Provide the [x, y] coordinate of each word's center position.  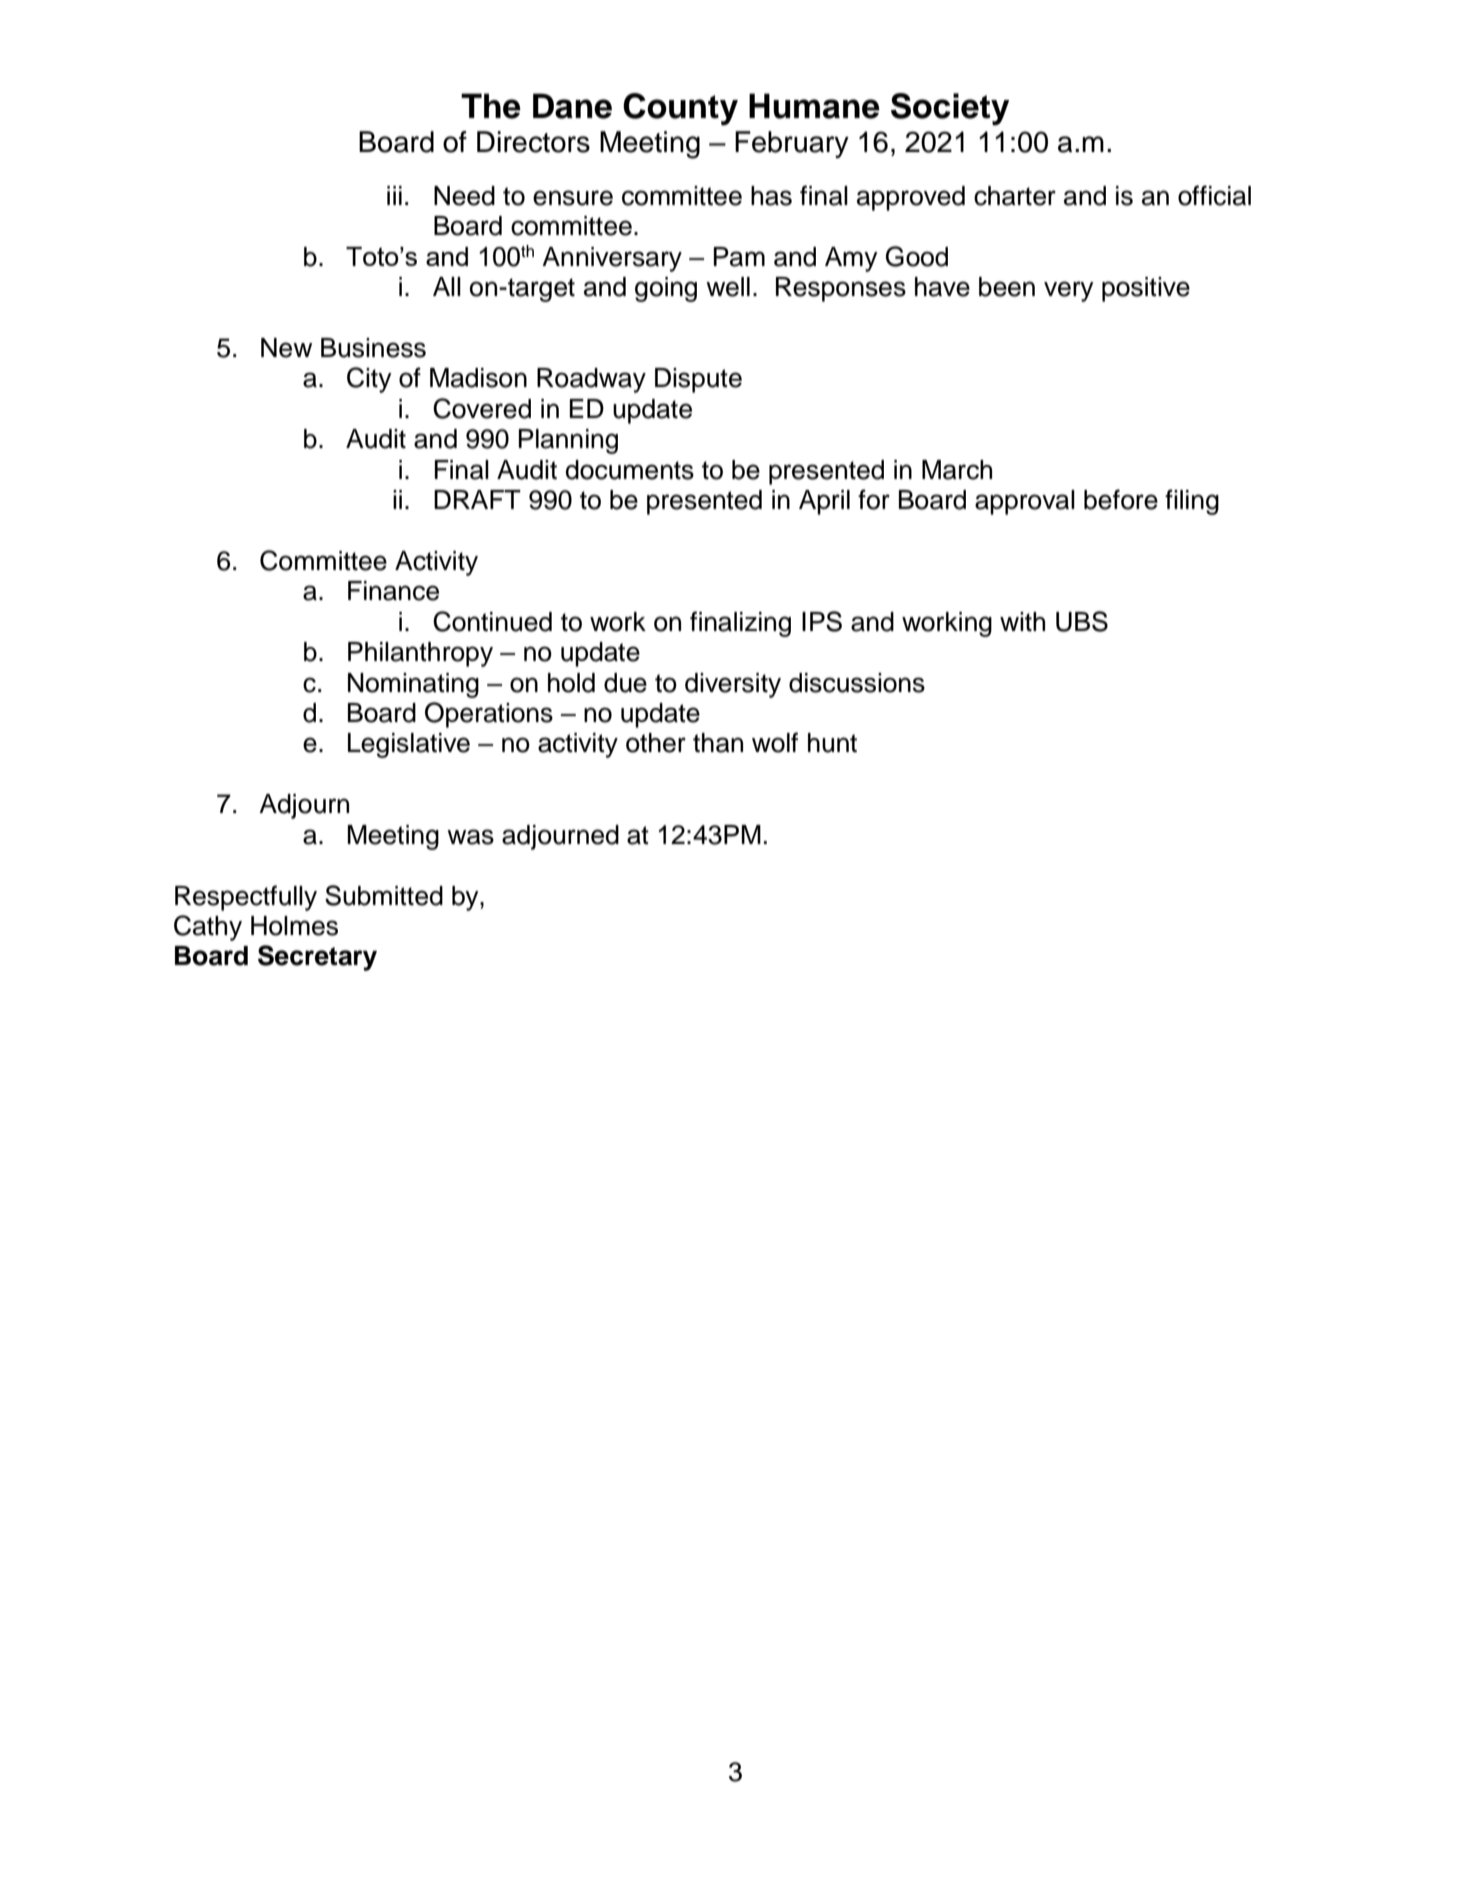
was [470, 837]
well [728, 287]
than [718, 743]
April [824, 502]
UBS [1082, 621]
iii [394, 195]
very [1069, 291]
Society [950, 109]
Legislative [409, 745]
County [680, 109]
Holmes [294, 926]
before [1121, 499]
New [286, 348]
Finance [393, 591]
